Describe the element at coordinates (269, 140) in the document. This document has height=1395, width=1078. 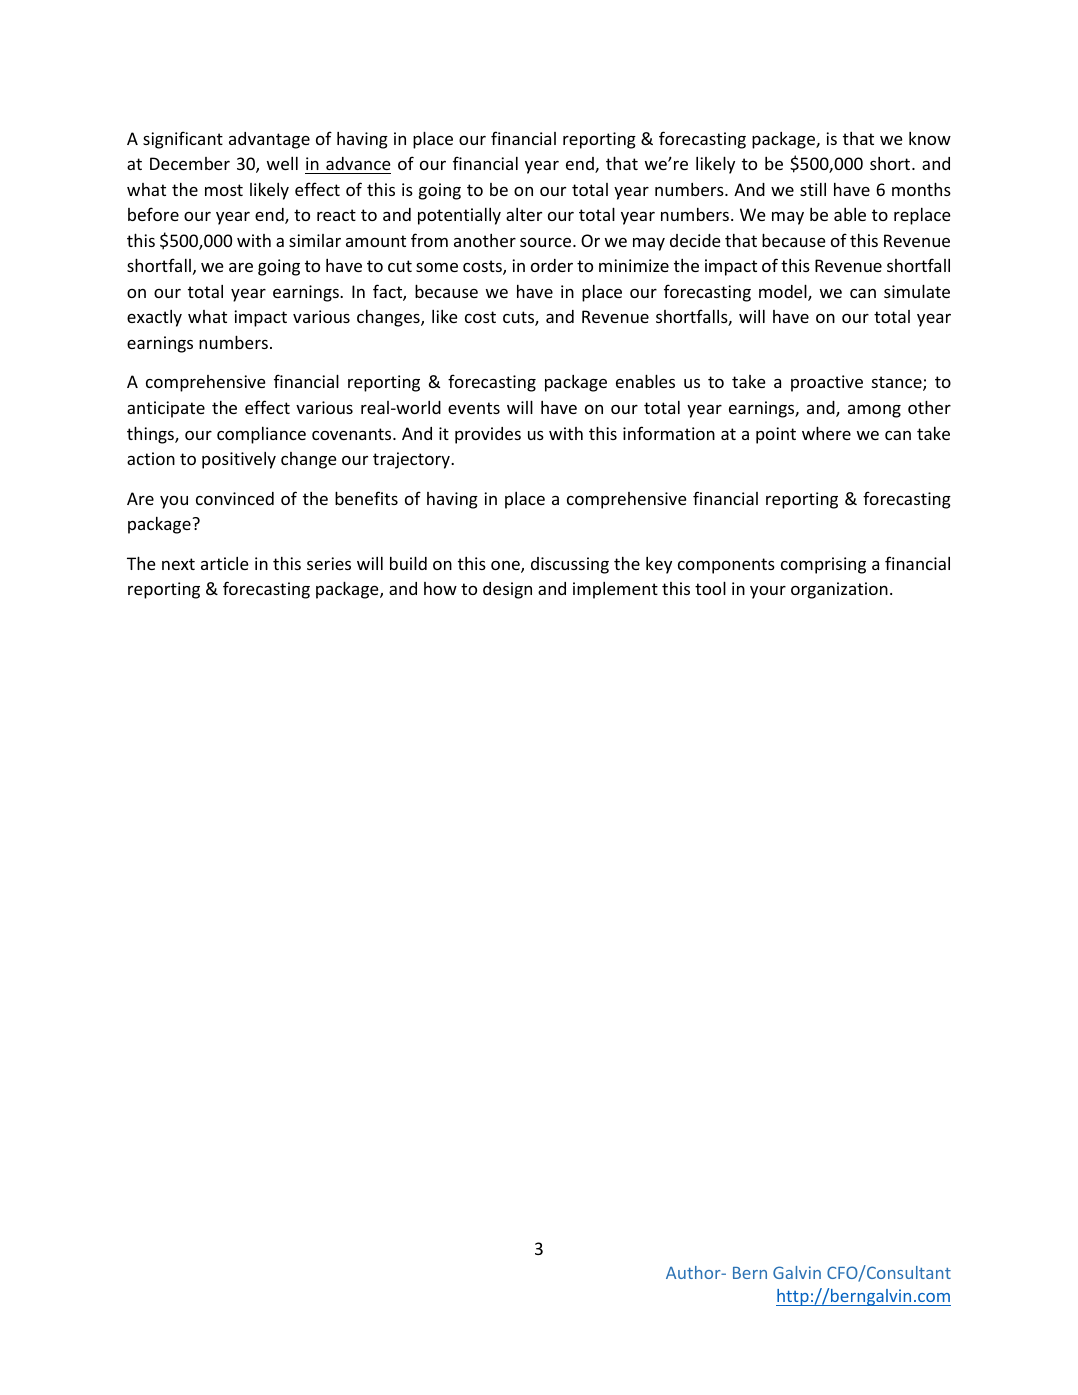
I see `advantage` at that location.
